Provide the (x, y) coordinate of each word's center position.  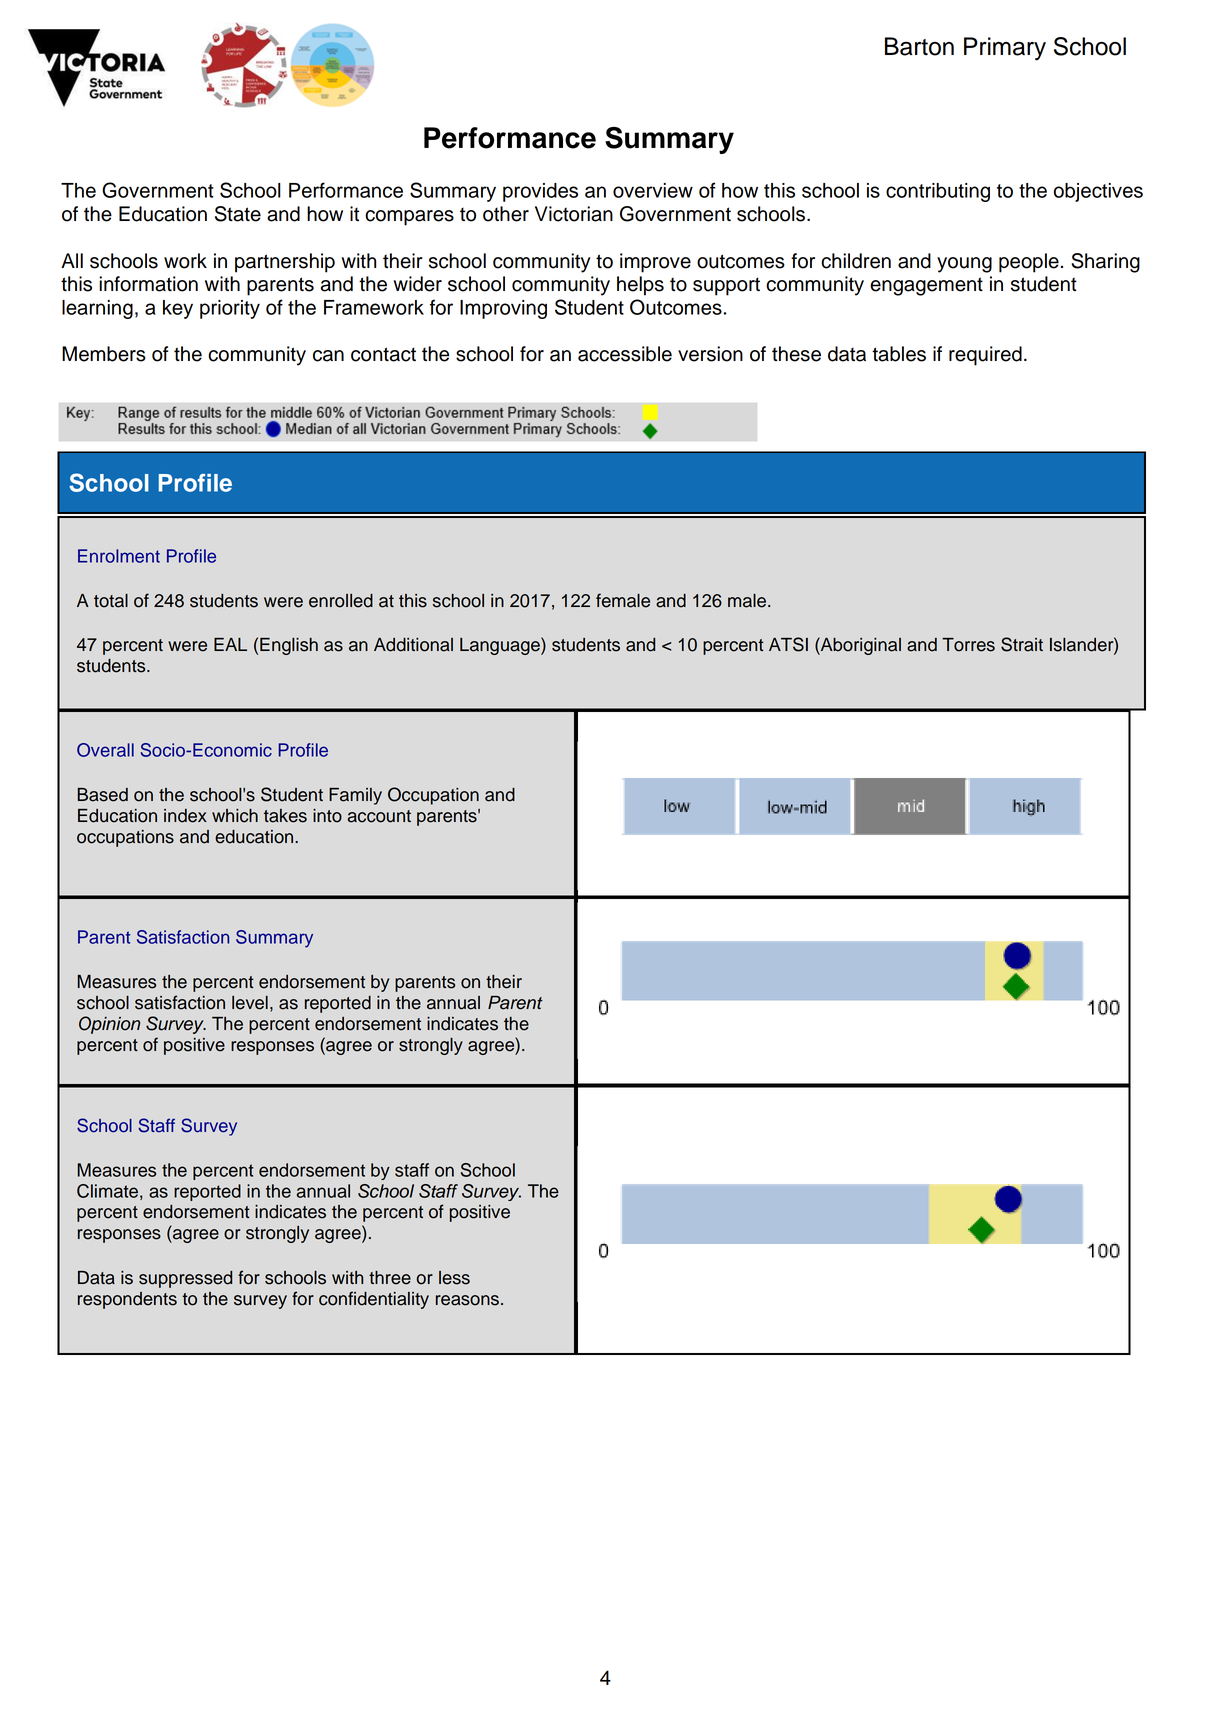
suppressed (185, 1279)
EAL (230, 644)
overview (653, 190)
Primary (1005, 49)
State (238, 214)
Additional (413, 645)
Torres (968, 645)
